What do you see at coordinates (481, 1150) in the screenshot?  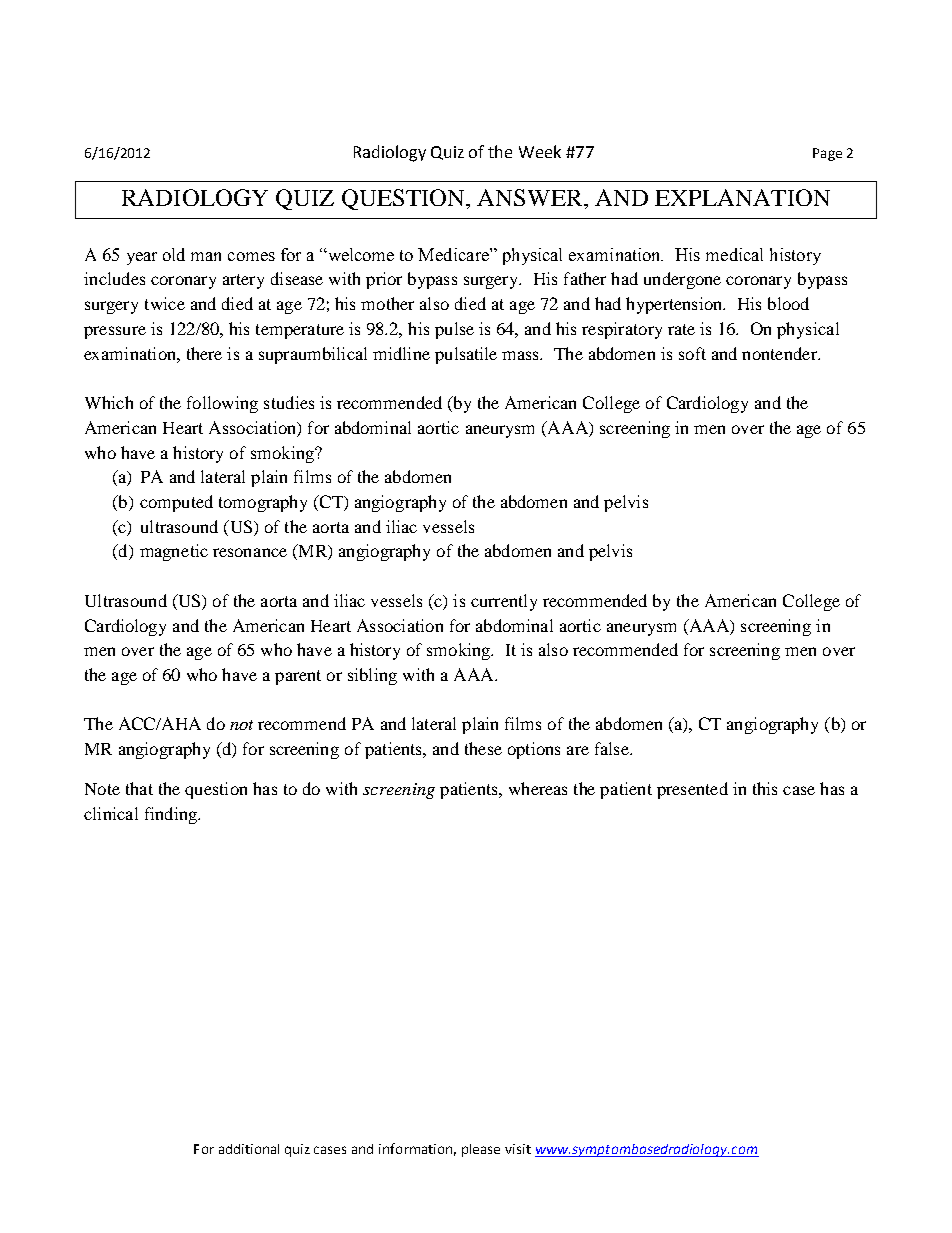 I see `please` at bounding box center [481, 1150].
